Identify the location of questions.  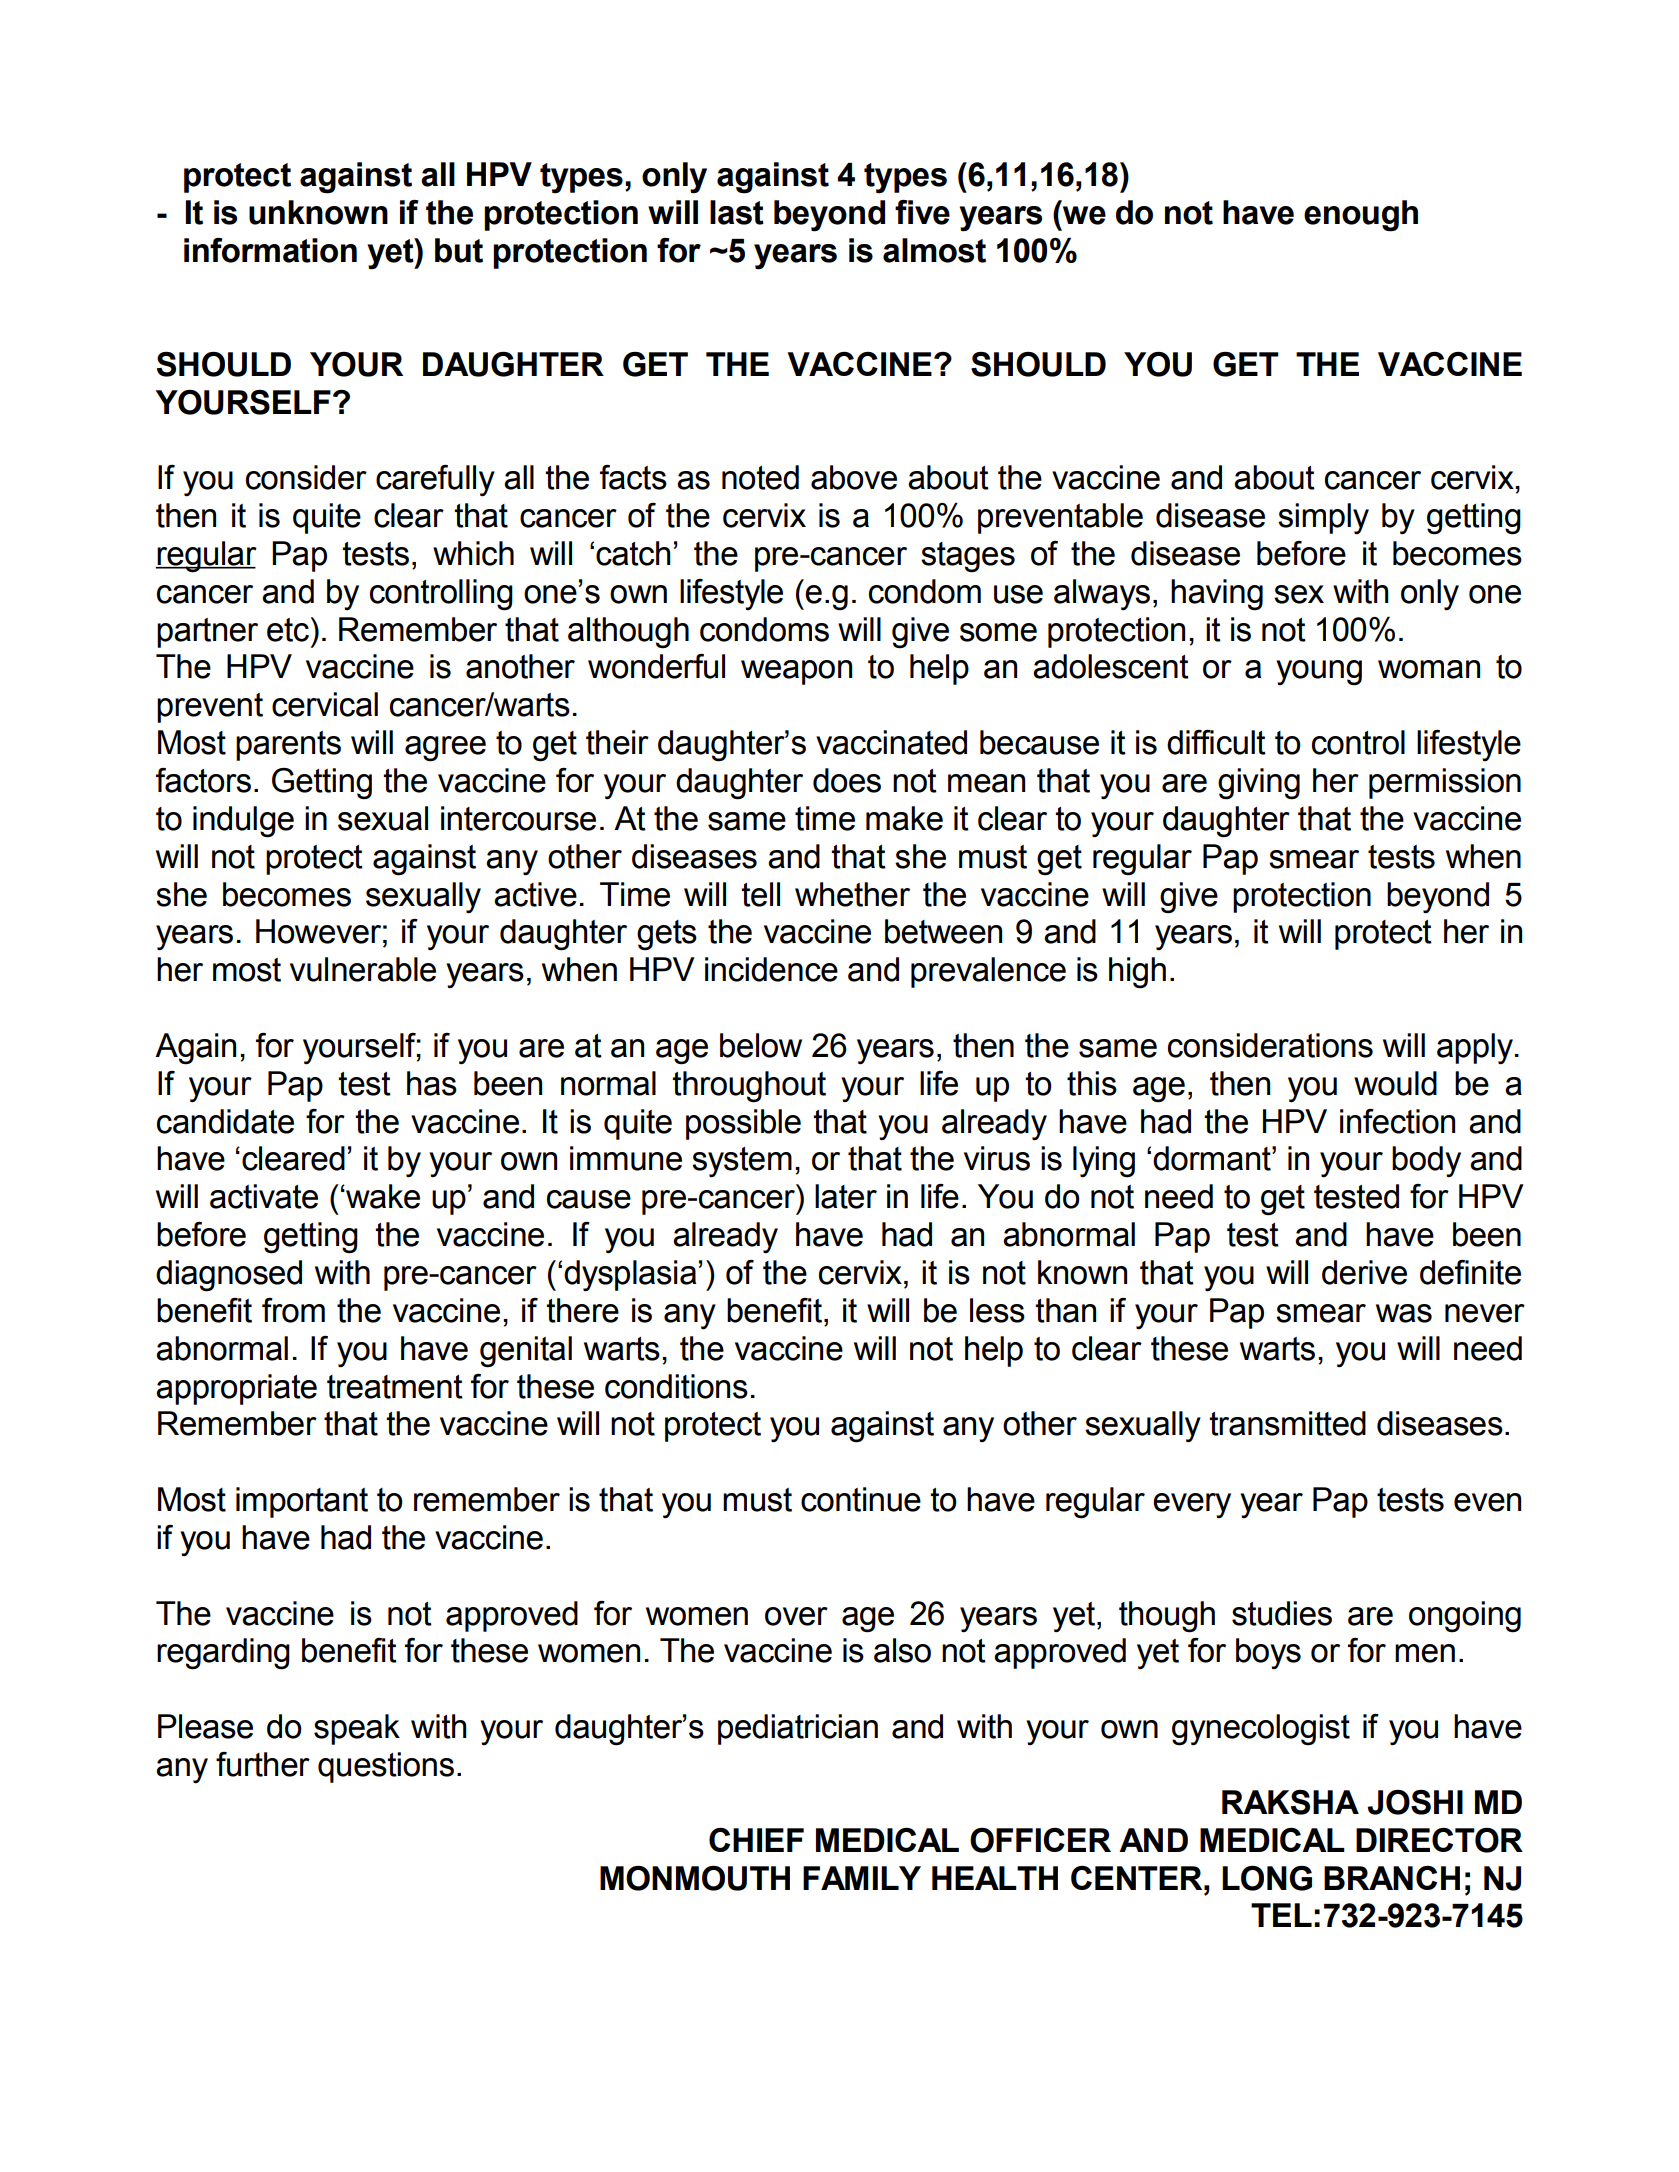
(386, 1767).
